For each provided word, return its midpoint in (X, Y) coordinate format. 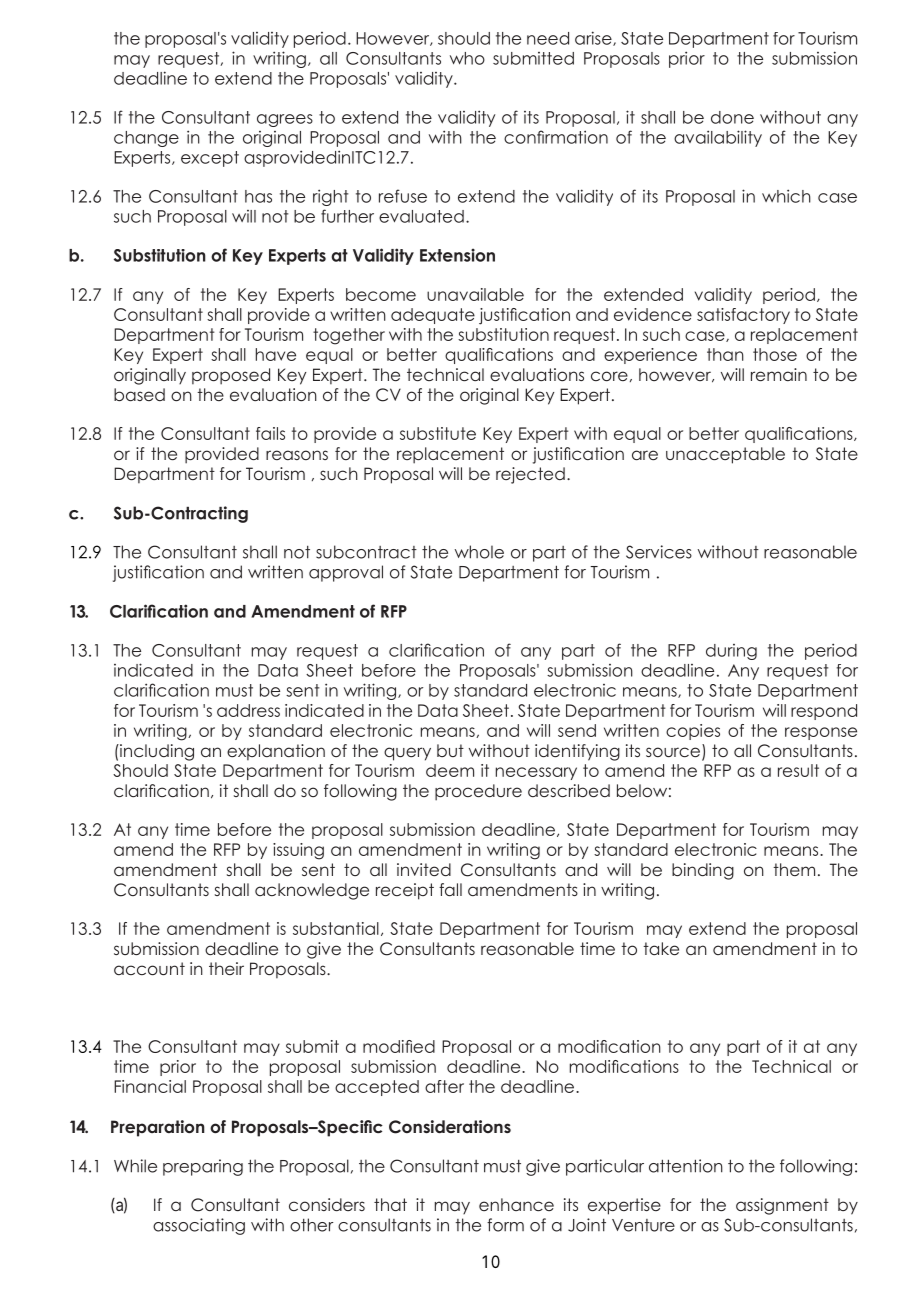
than (725, 354)
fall (450, 889)
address (248, 710)
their (226, 968)
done (732, 117)
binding (703, 871)
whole (479, 552)
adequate (433, 316)
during (731, 652)
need (548, 38)
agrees (285, 120)
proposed (231, 376)
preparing (203, 1167)
